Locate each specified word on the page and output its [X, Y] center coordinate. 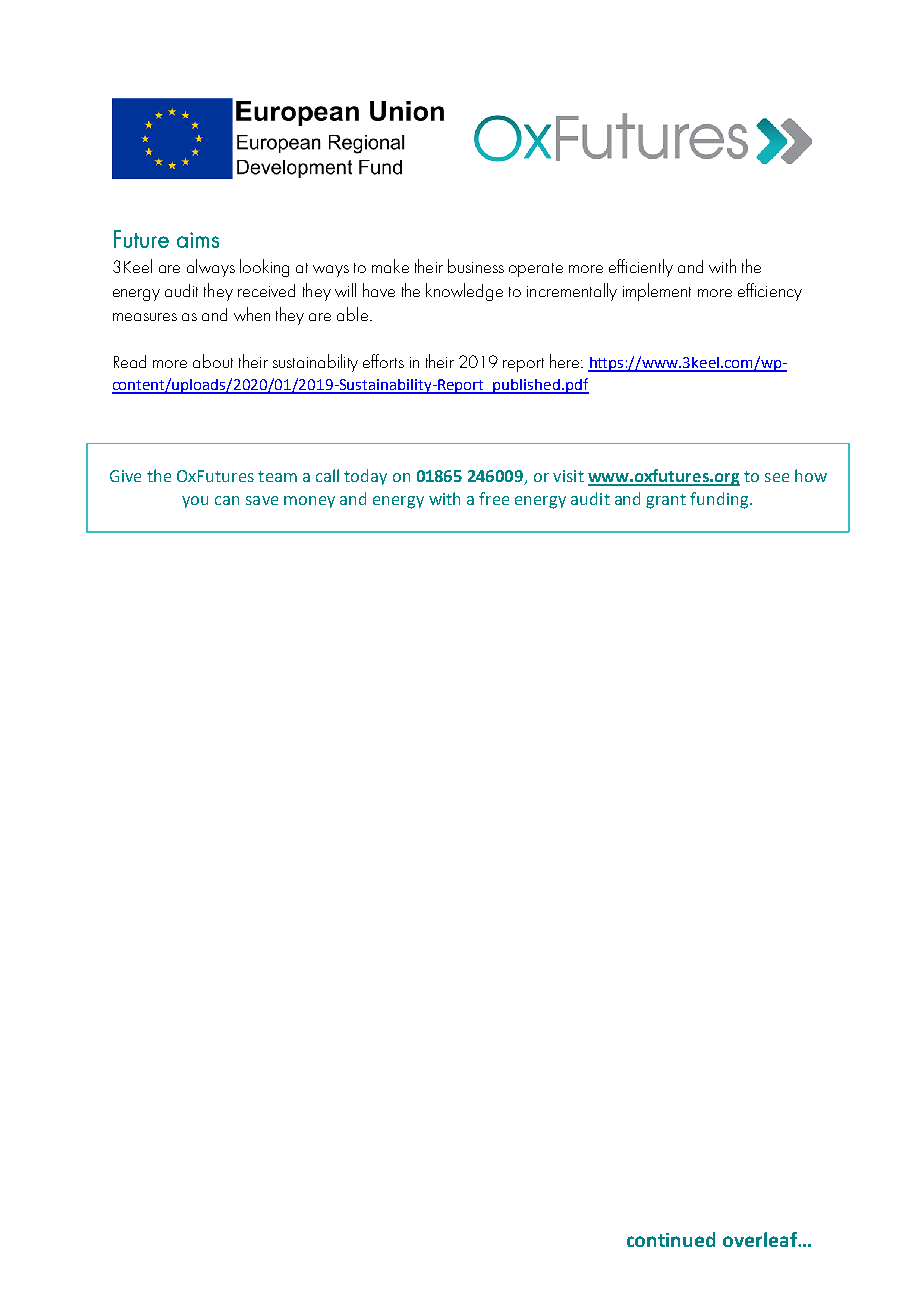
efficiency [770, 292]
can [227, 500]
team [277, 476]
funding [720, 500]
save [262, 500]
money [309, 502]
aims [198, 240]
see [777, 477]
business [476, 266]
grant [666, 501]
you [195, 502]
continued [671, 1239]
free [494, 498]
